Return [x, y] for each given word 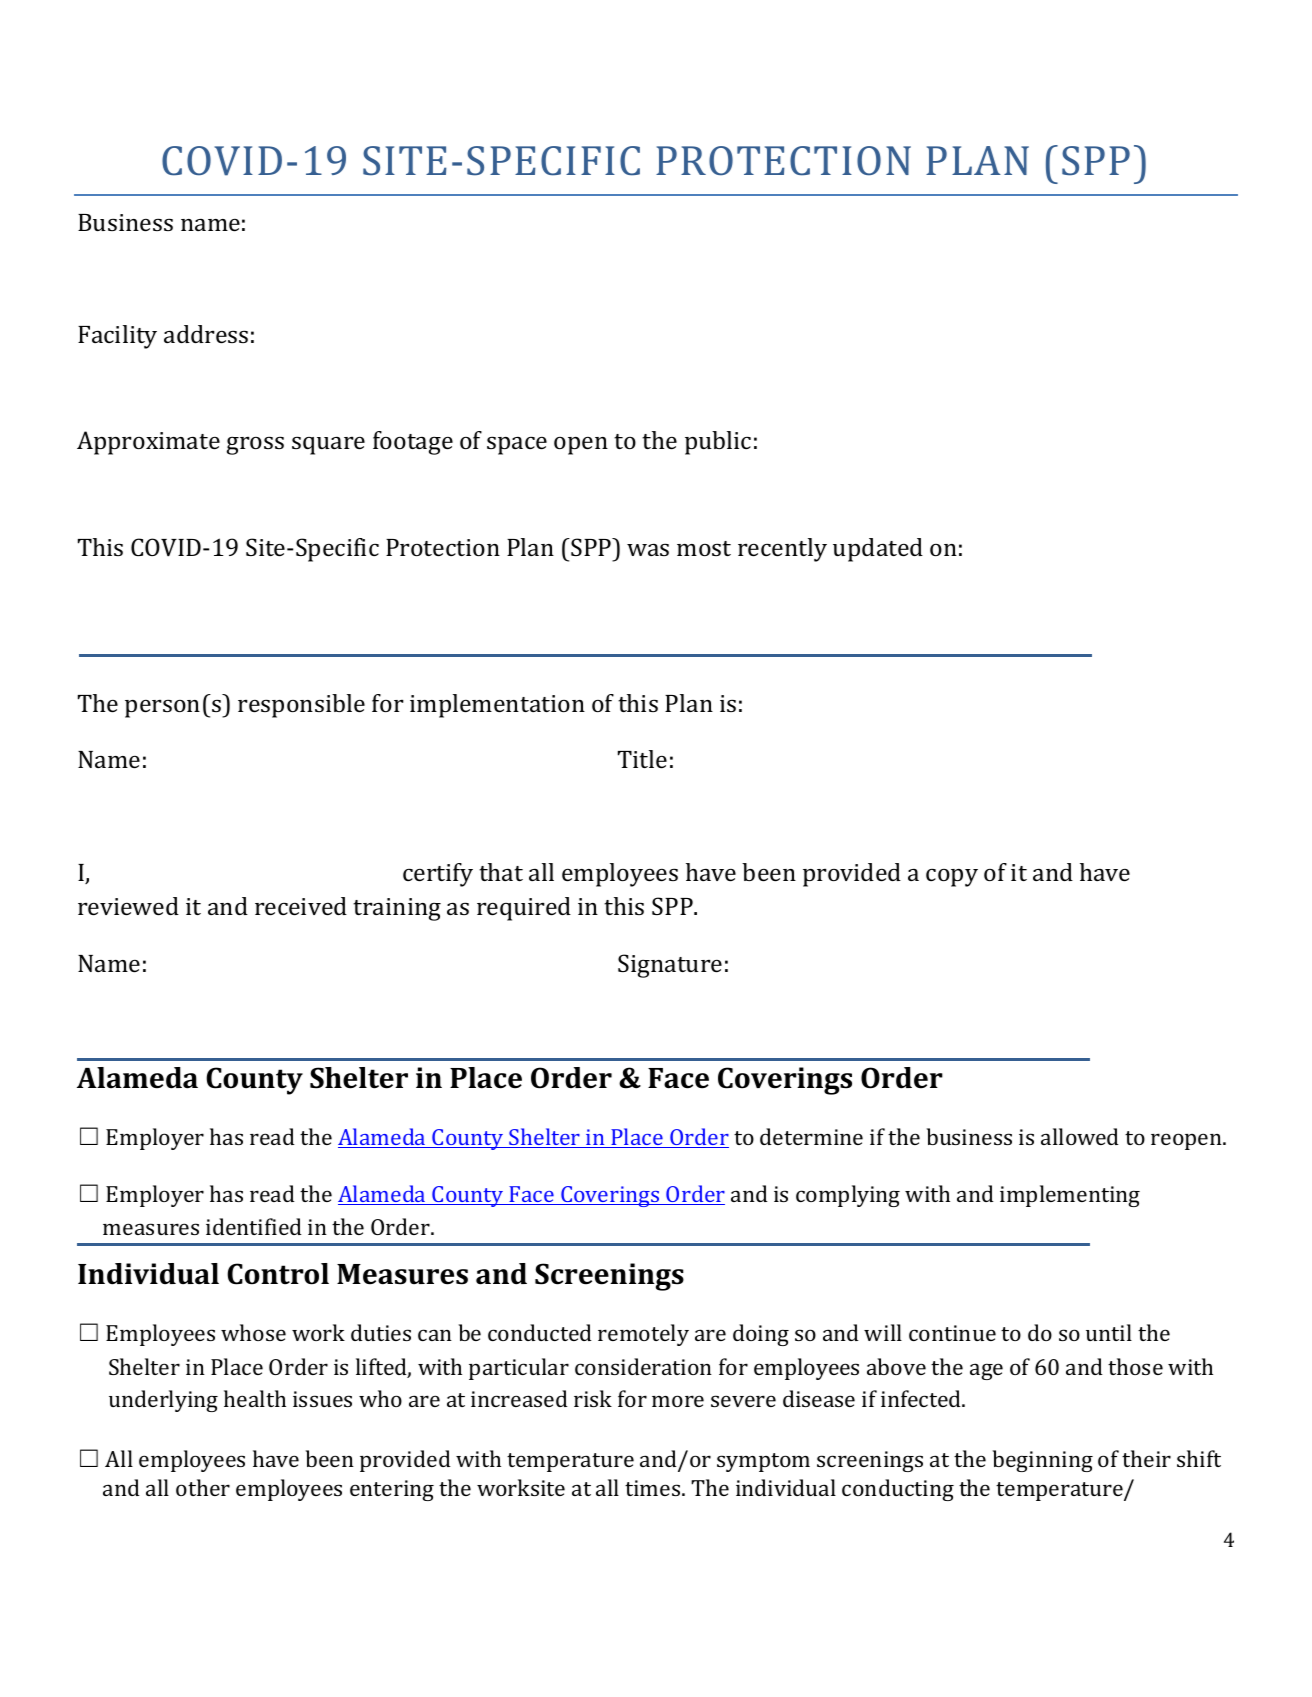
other [203, 1487]
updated [878, 550]
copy [952, 878]
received [301, 906]
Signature [670, 966]
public [718, 443]
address [206, 334]
